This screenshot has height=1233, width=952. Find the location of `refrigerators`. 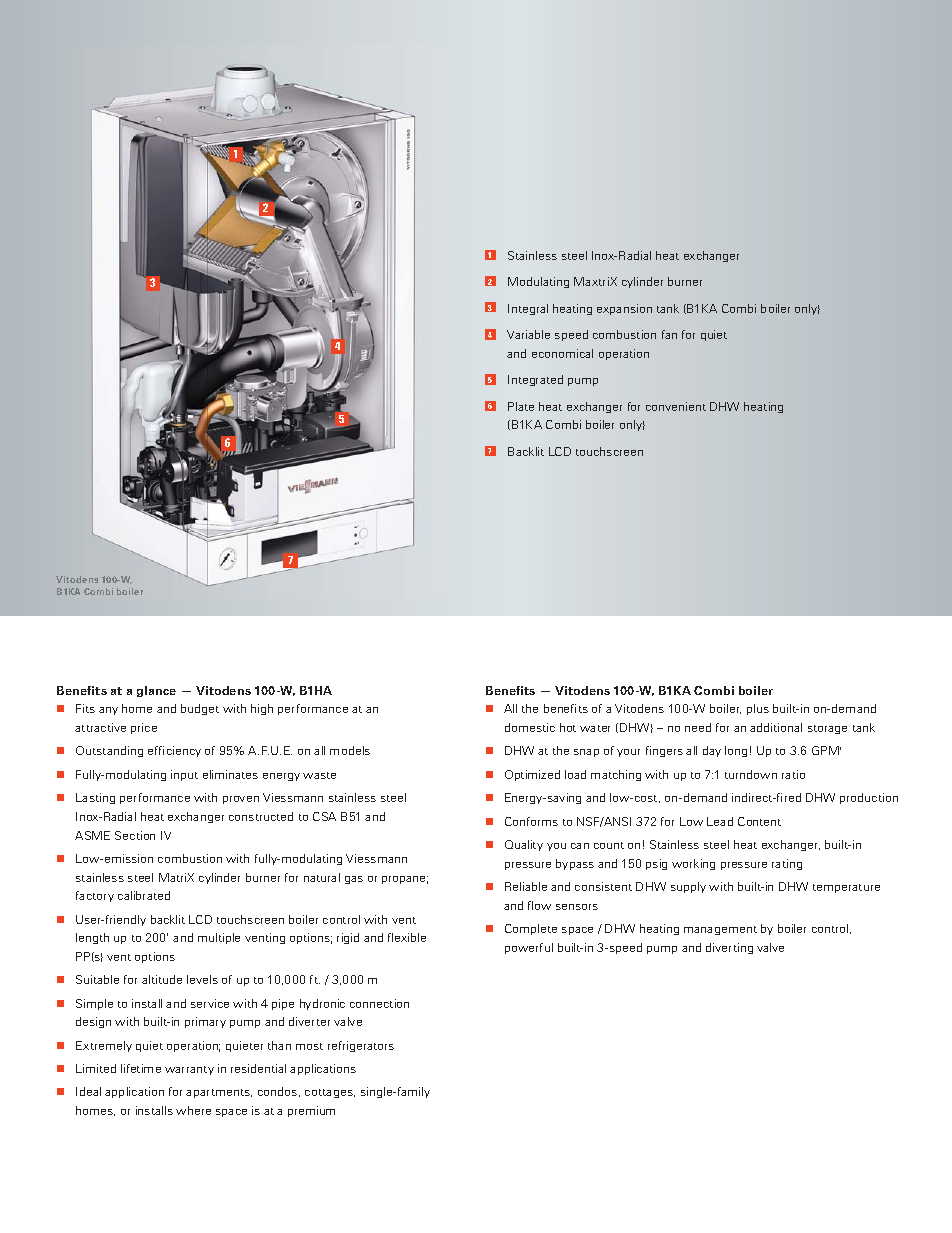

refrigerators is located at coordinates (361, 1046).
